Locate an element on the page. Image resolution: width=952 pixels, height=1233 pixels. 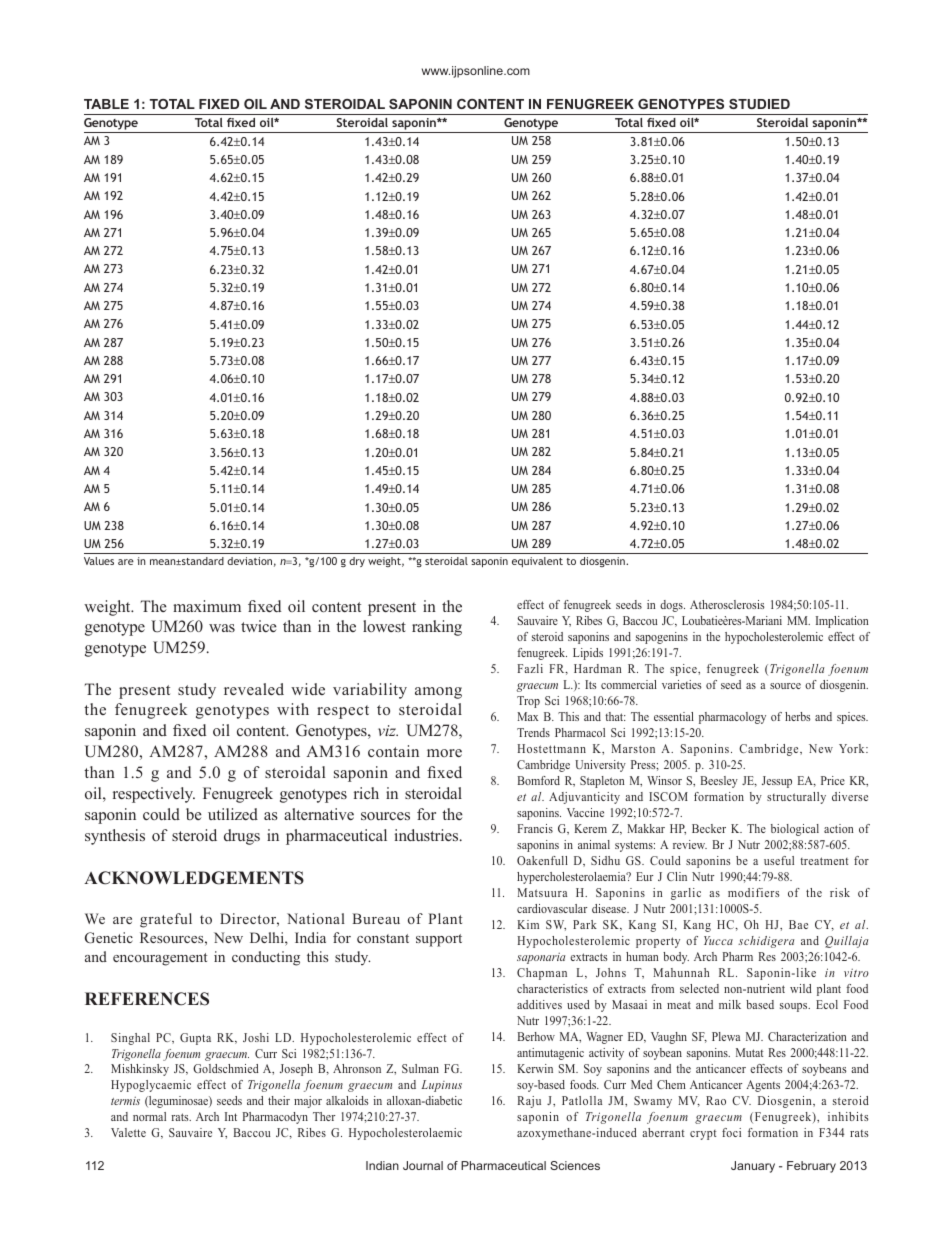
dogs is located at coordinates (672, 606).
